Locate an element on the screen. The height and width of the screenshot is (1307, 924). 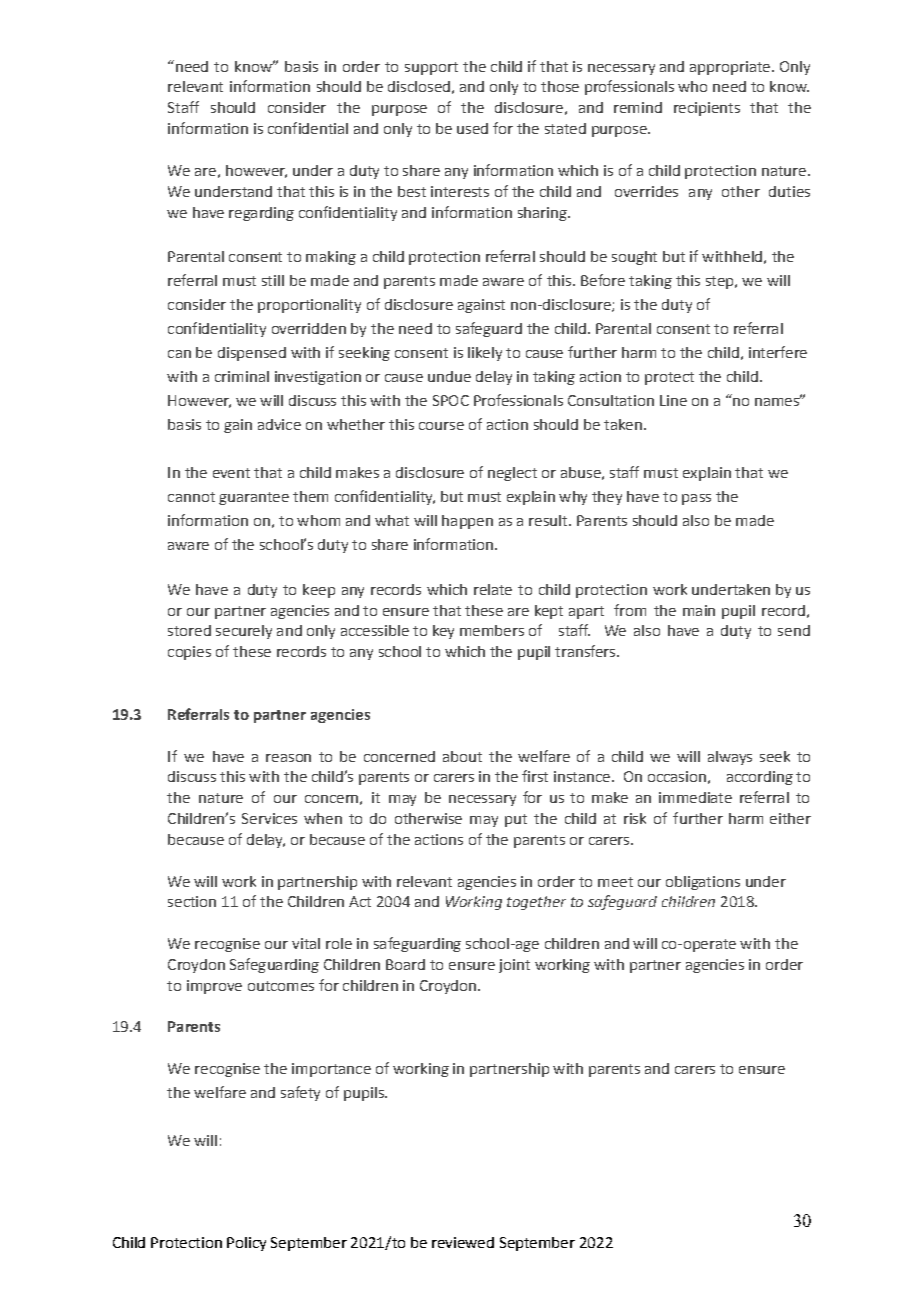
regarding is located at coordinates (261, 214).
